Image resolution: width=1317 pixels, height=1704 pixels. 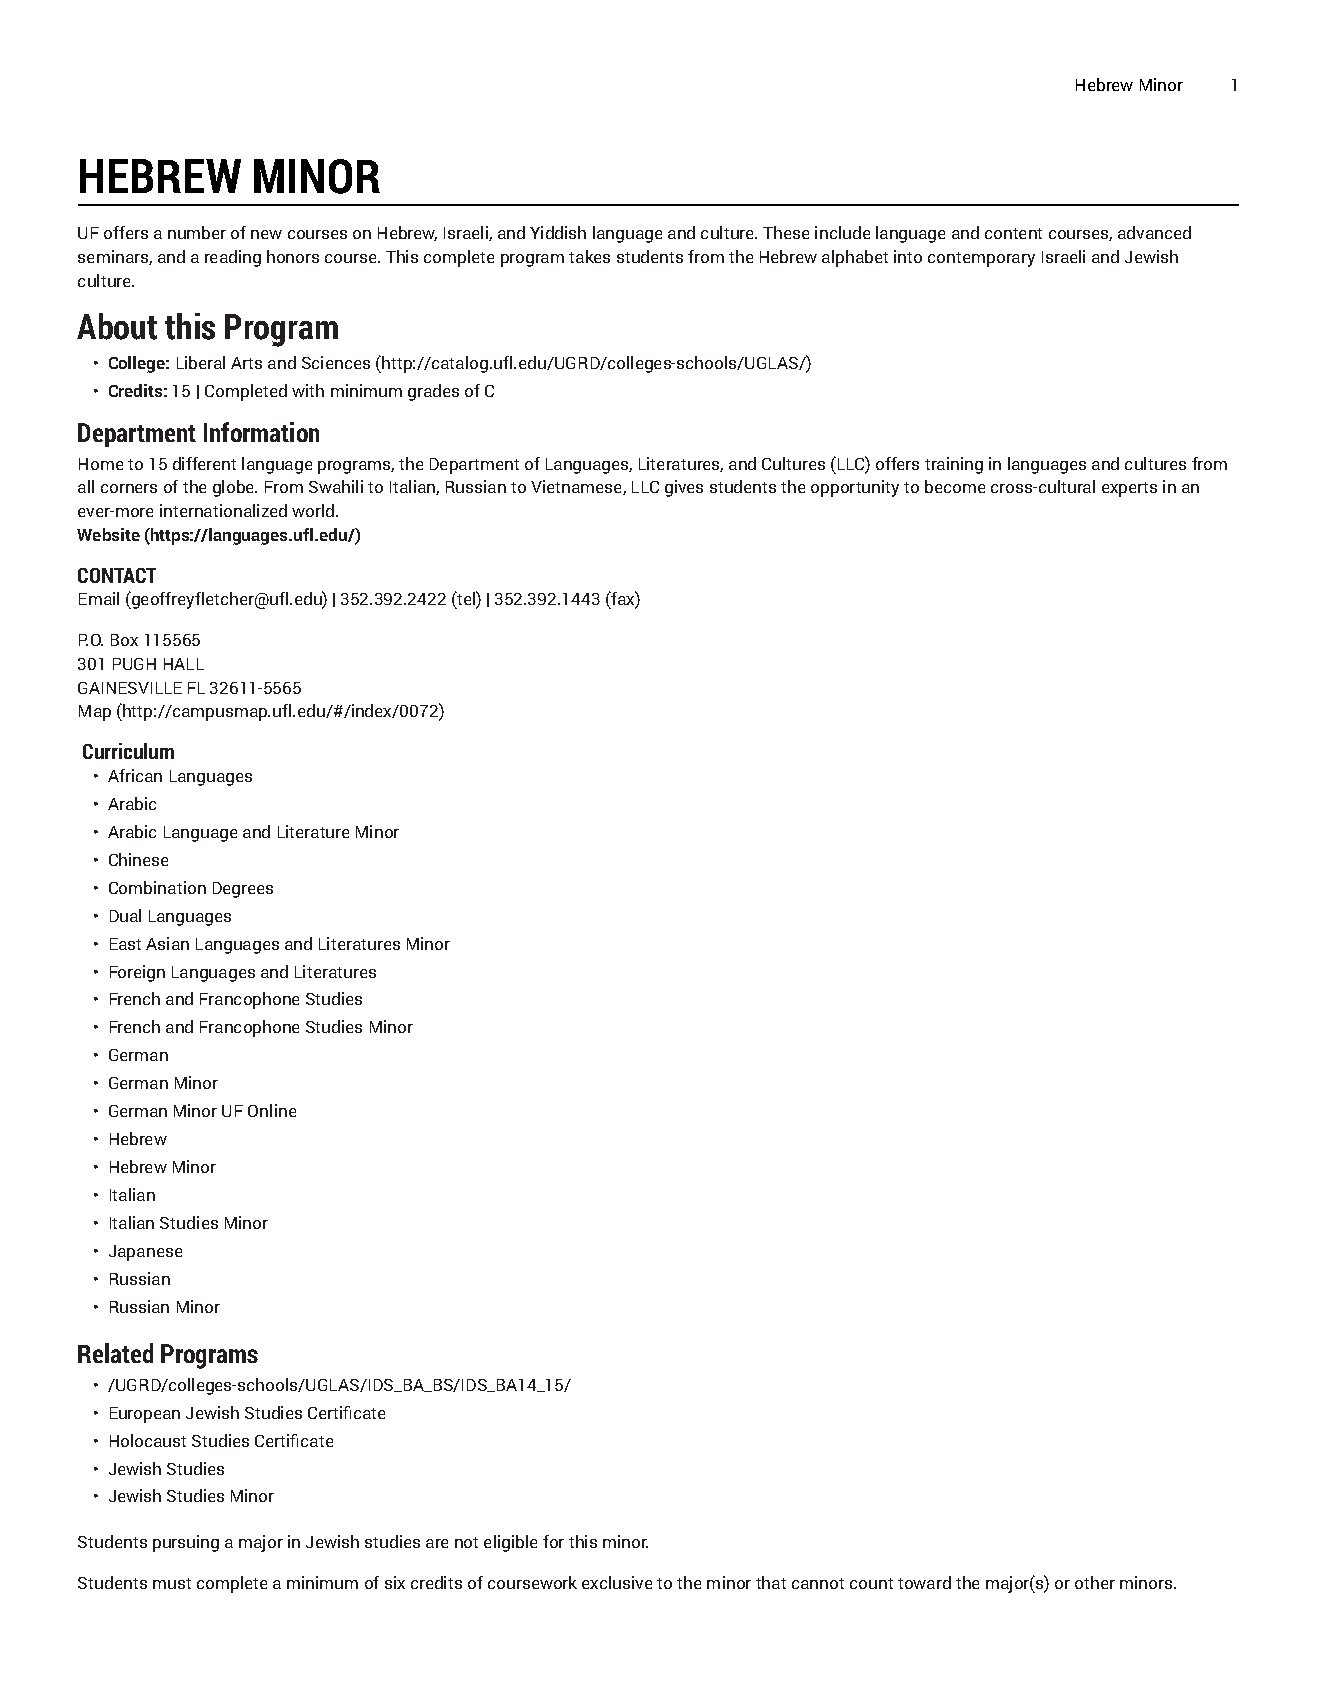 What do you see at coordinates (233, 258) in the screenshot?
I see `reading` at bounding box center [233, 258].
